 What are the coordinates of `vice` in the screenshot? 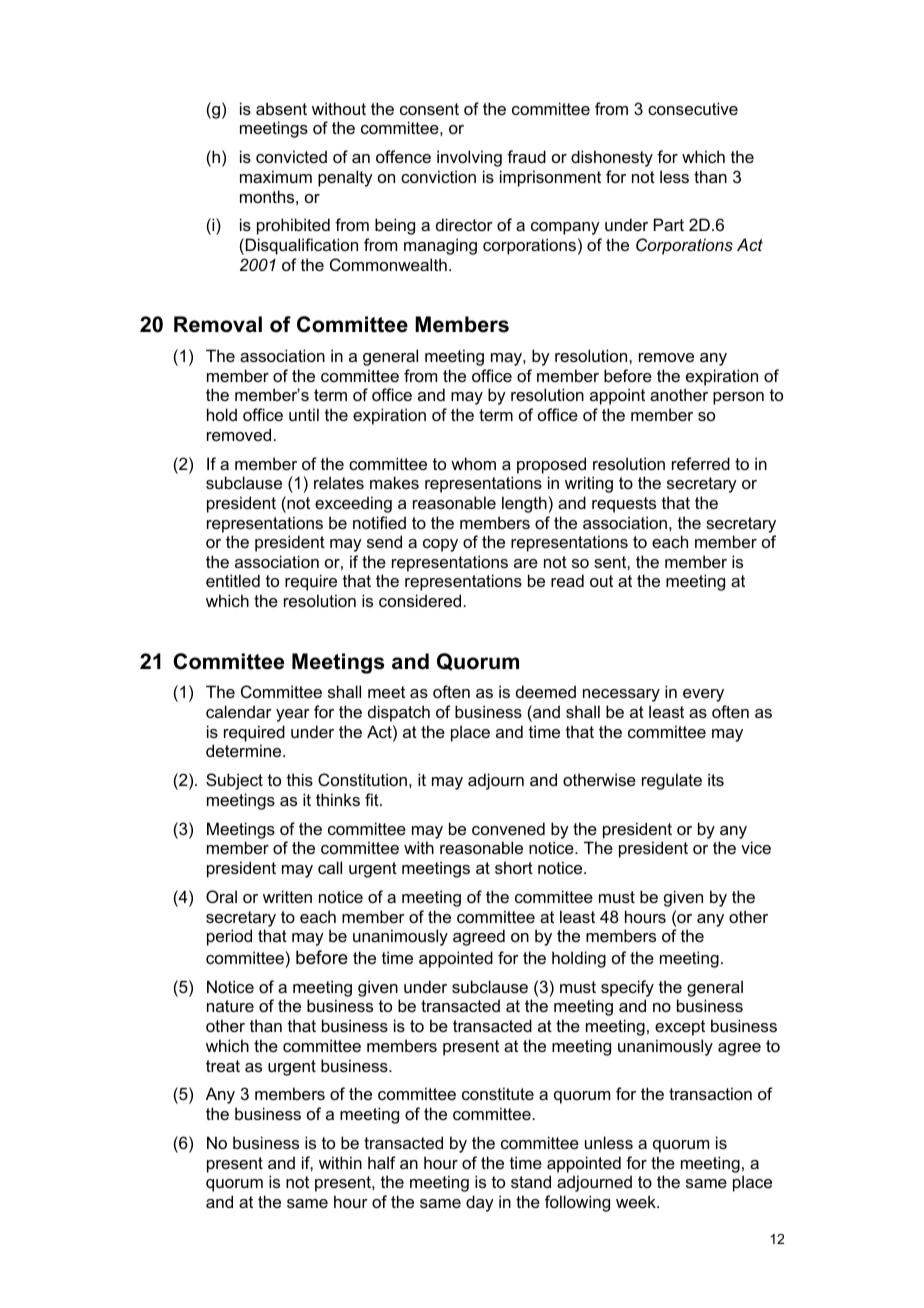 It's located at (756, 847).
